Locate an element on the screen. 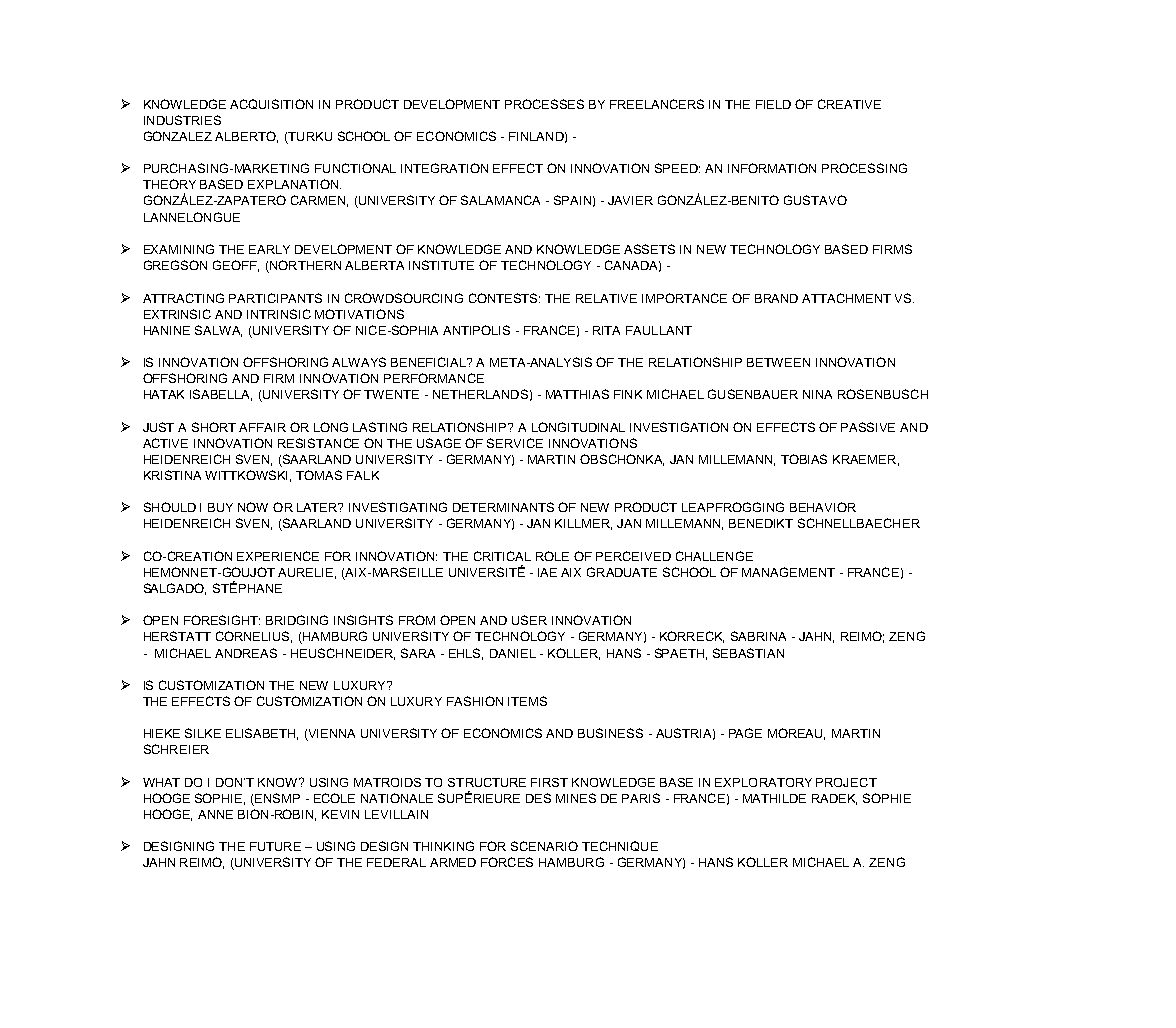 This screenshot has height=1028, width=1176. ELISABETH is located at coordinates (262, 734).
